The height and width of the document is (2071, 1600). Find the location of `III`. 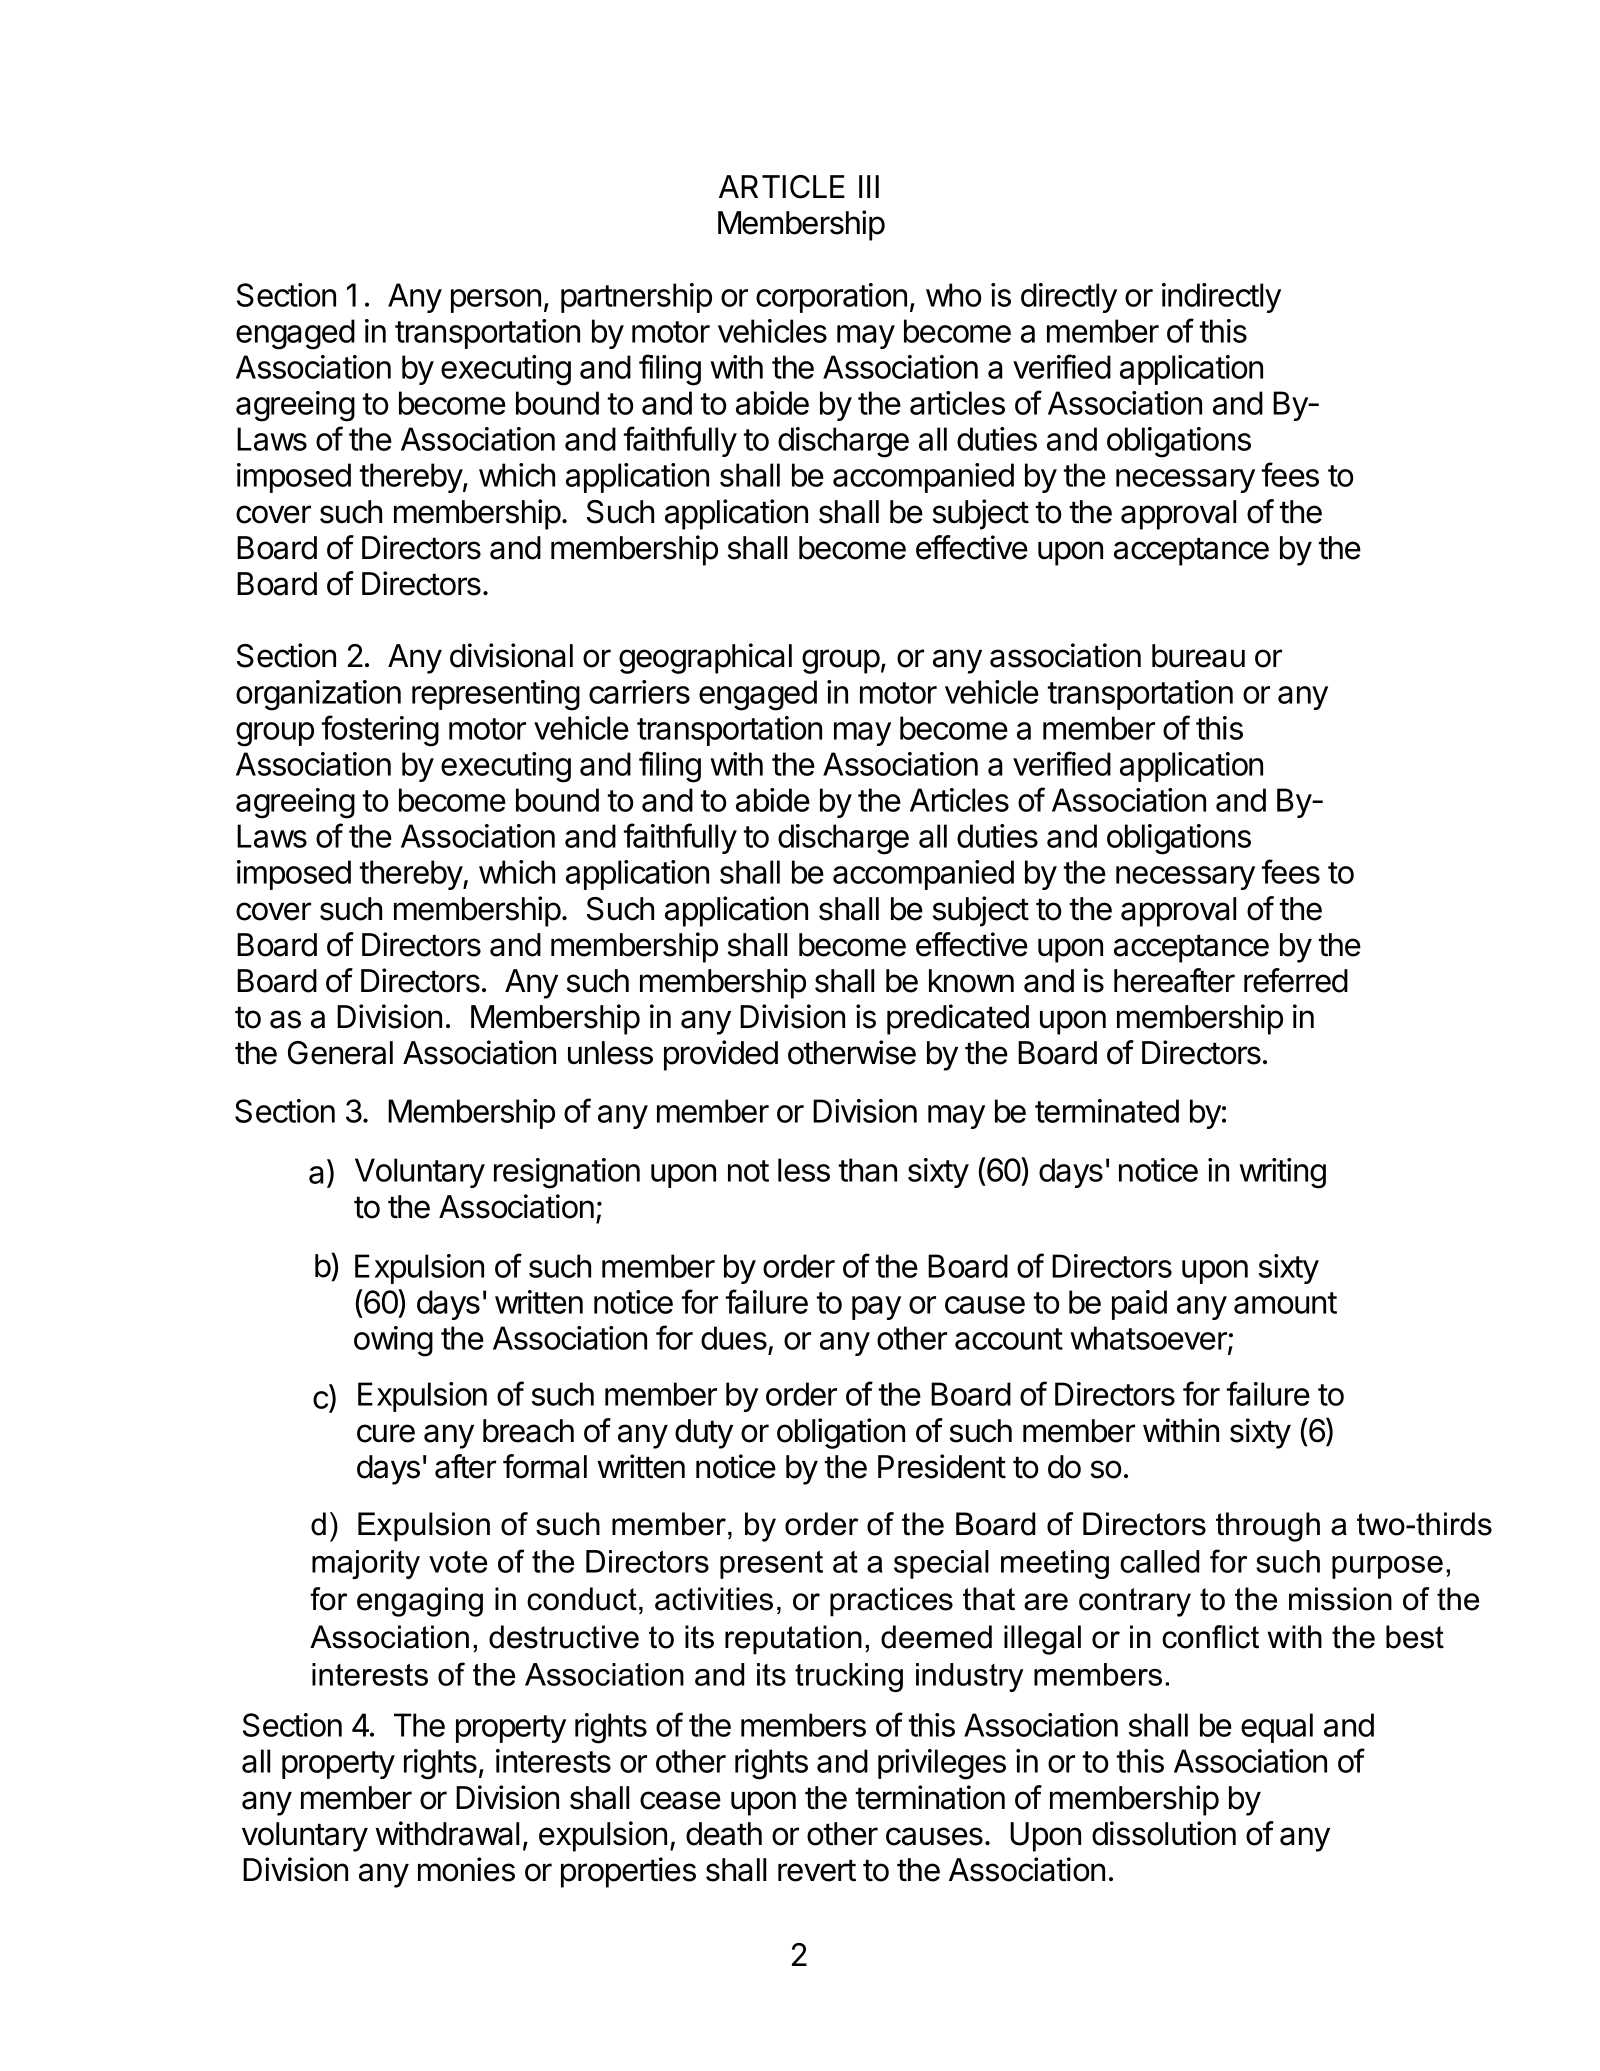

III is located at coordinates (869, 186).
